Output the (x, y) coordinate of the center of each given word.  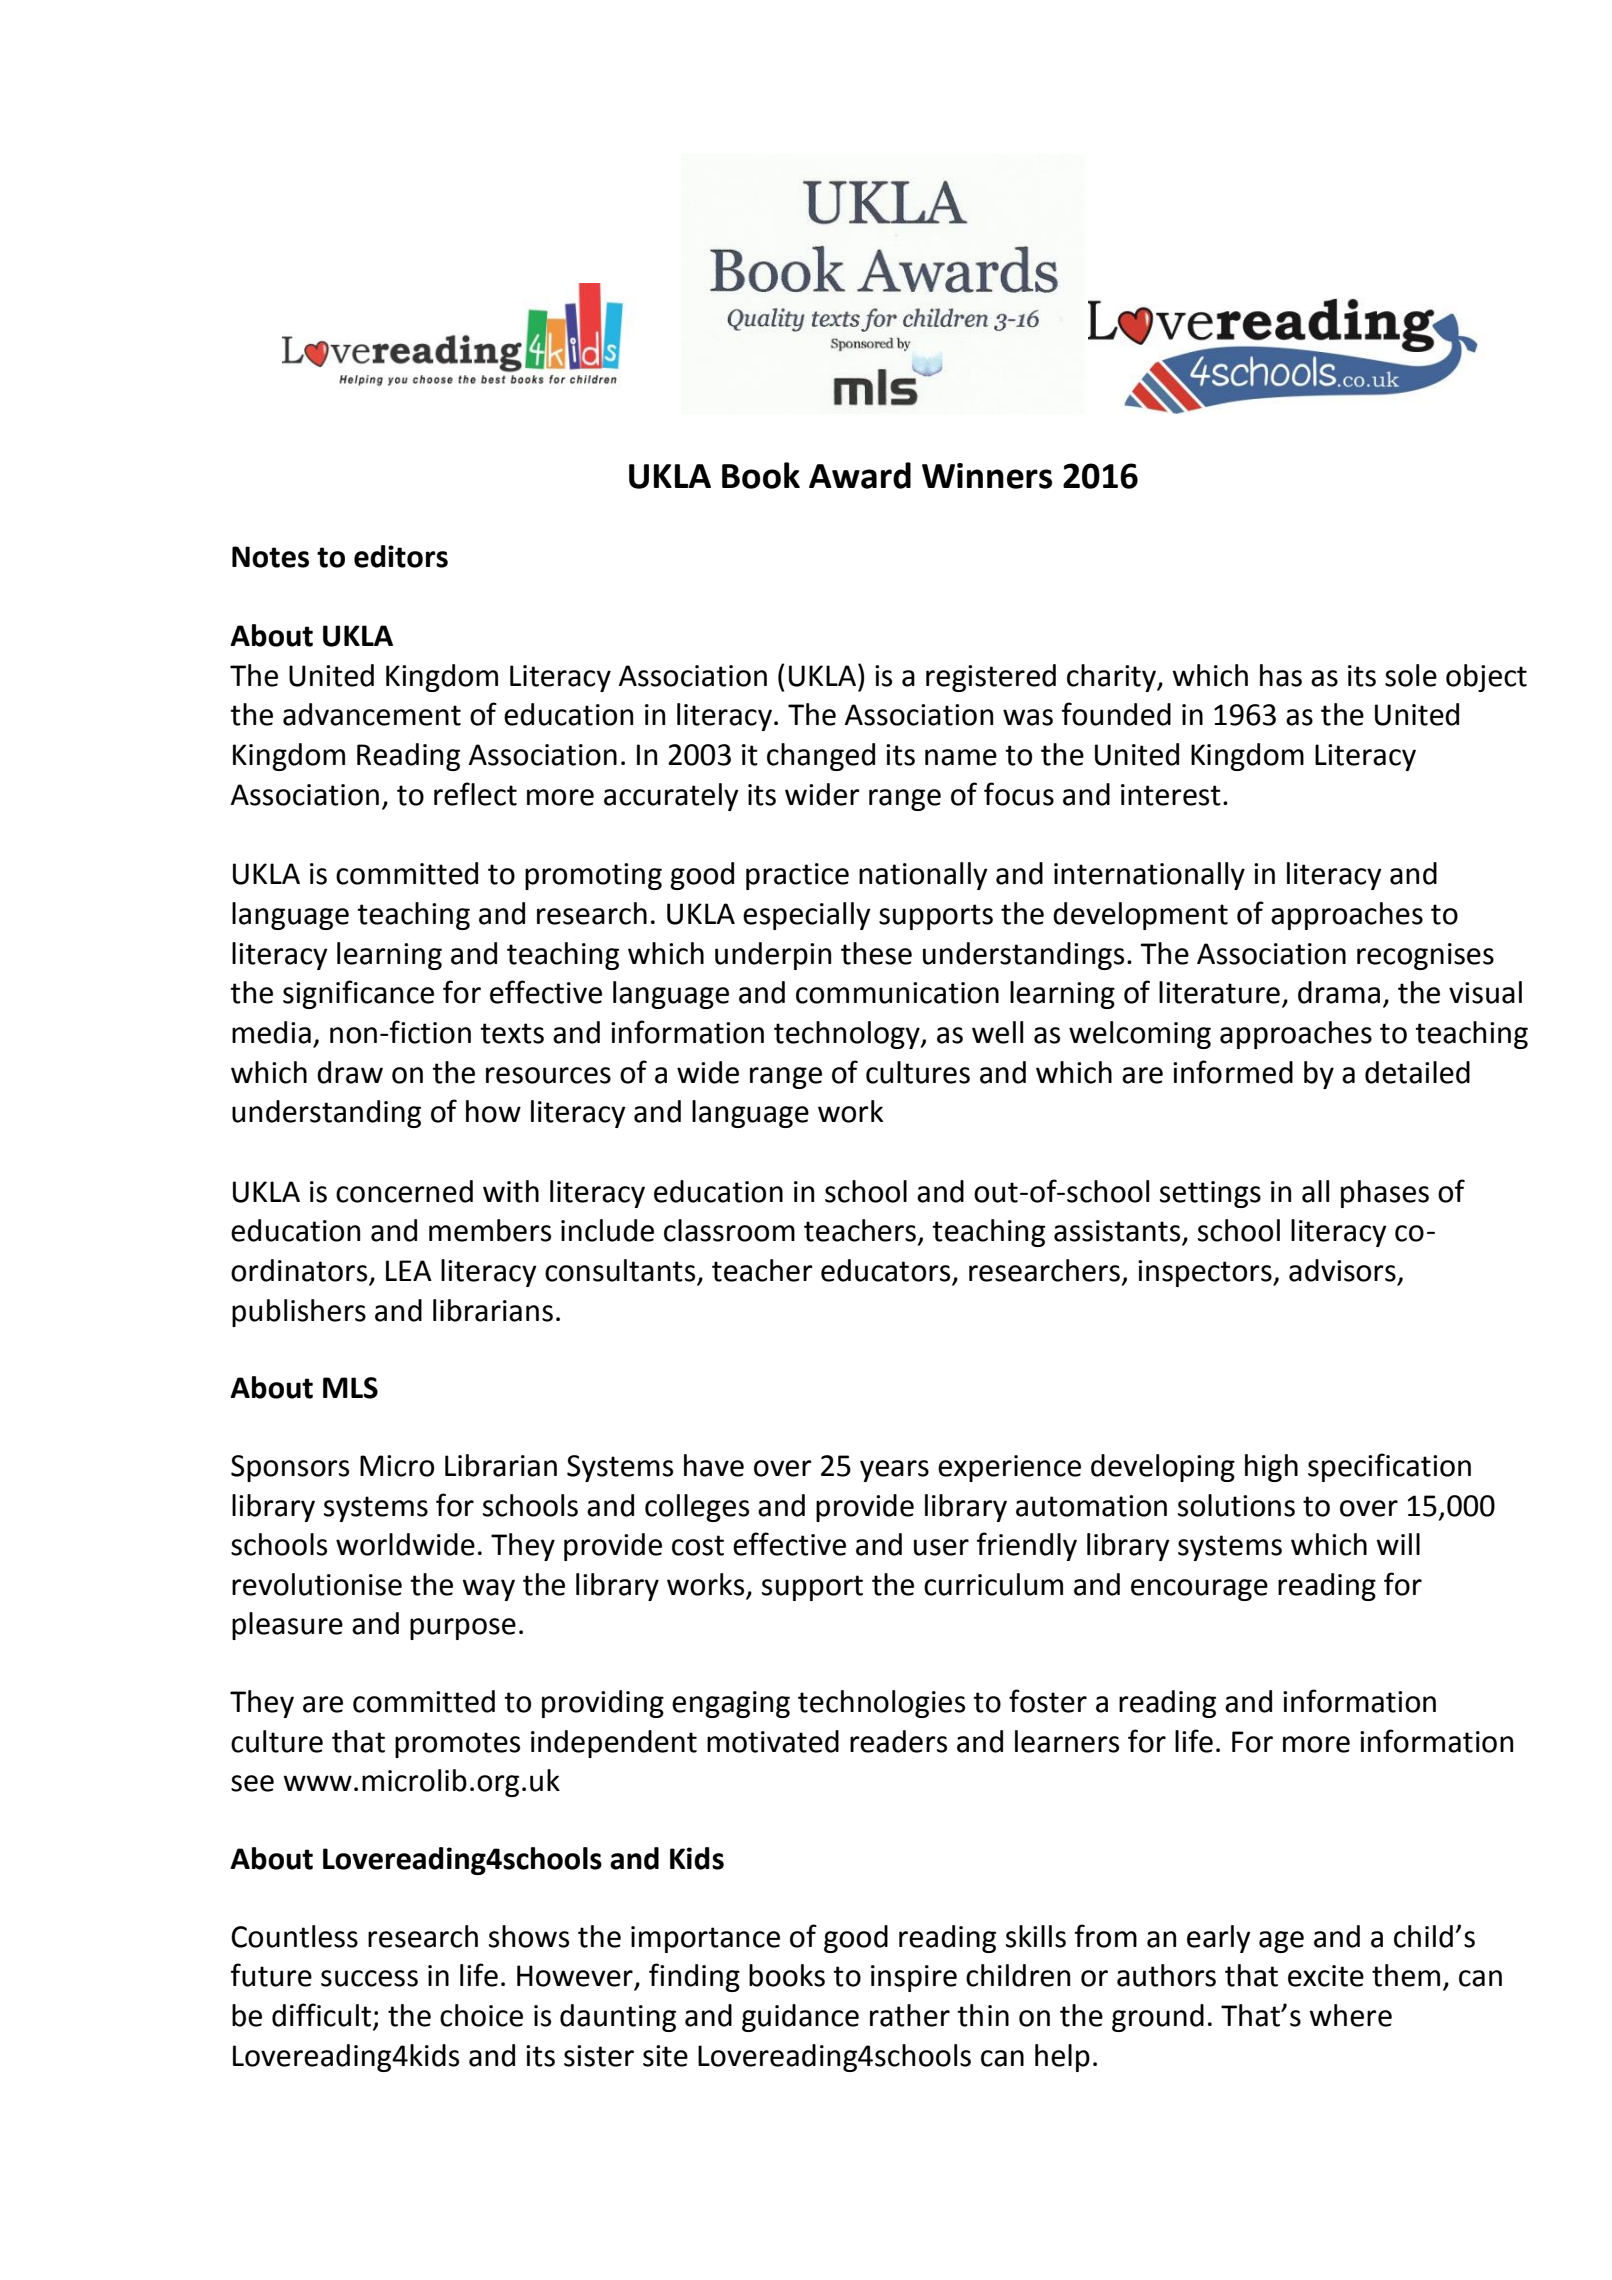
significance (358, 994)
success (369, 1978)
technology (848, 1035)
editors (401, 556)
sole (1411, 675)
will (1398, 1544)
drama (1339, 992)
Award (860, 475)
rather (910, 2015)
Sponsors (290, 1468)
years (894, 1471)
